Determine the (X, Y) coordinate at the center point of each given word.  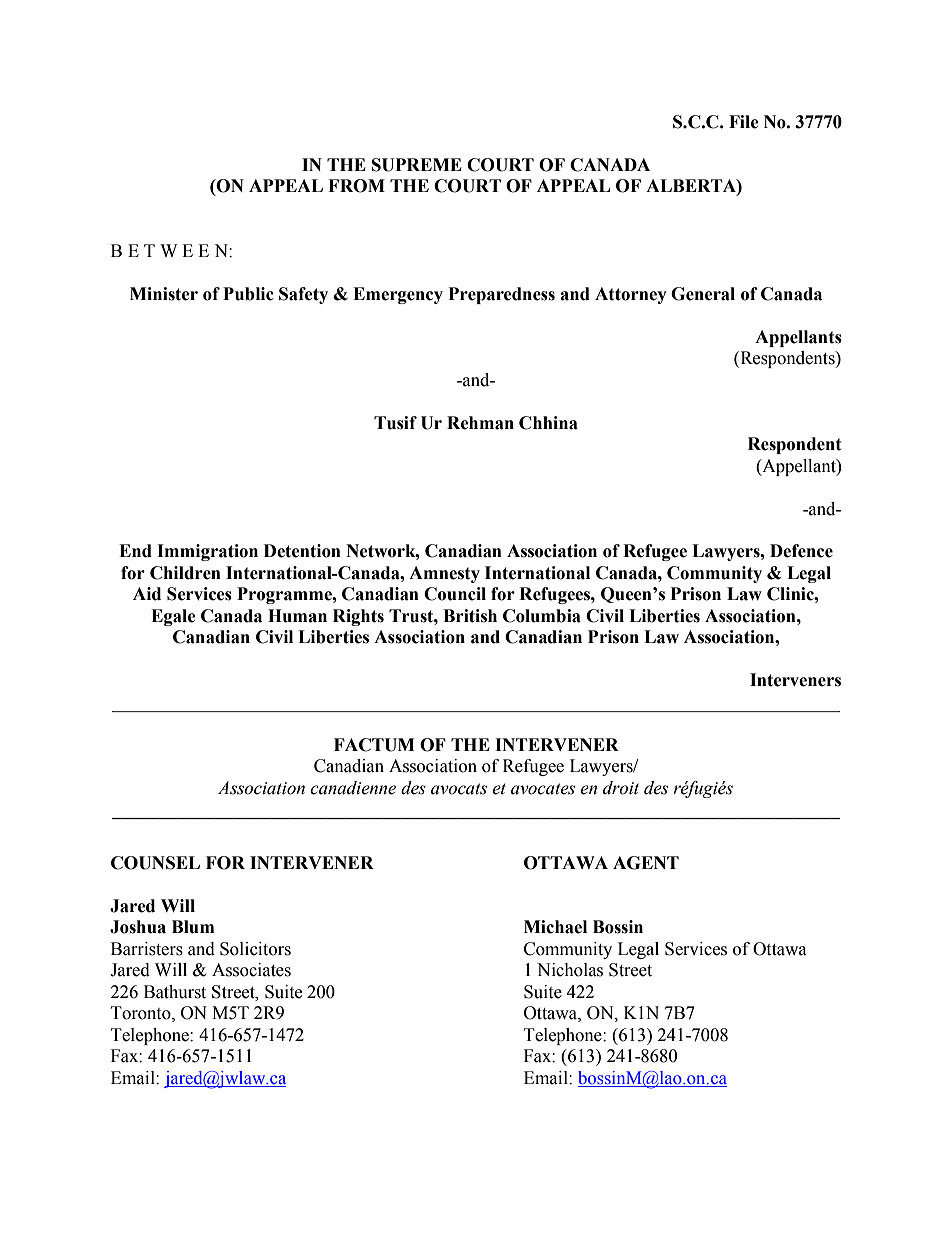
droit (621, 788)
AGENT (646, 863)
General (703, 294)
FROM (356, 186)
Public (248, 294)
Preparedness (502, 295)
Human (297, 616)
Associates (251, 970)
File (744, 122)
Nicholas (570, 970)
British (470, 616)
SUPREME (417, 165)
